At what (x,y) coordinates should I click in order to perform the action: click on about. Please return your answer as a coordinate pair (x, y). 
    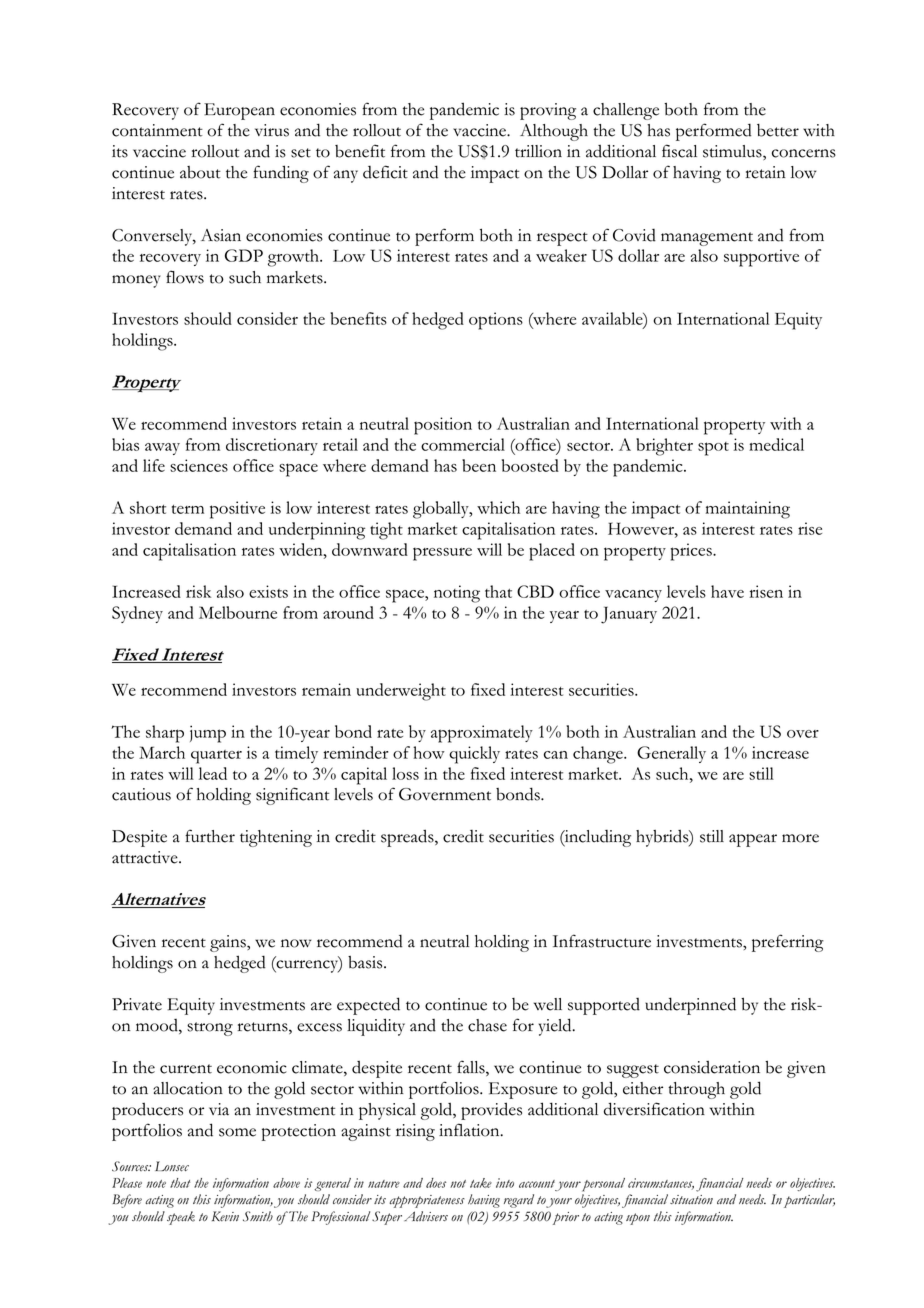
    Looking at the image, I should click on (200, 172).
